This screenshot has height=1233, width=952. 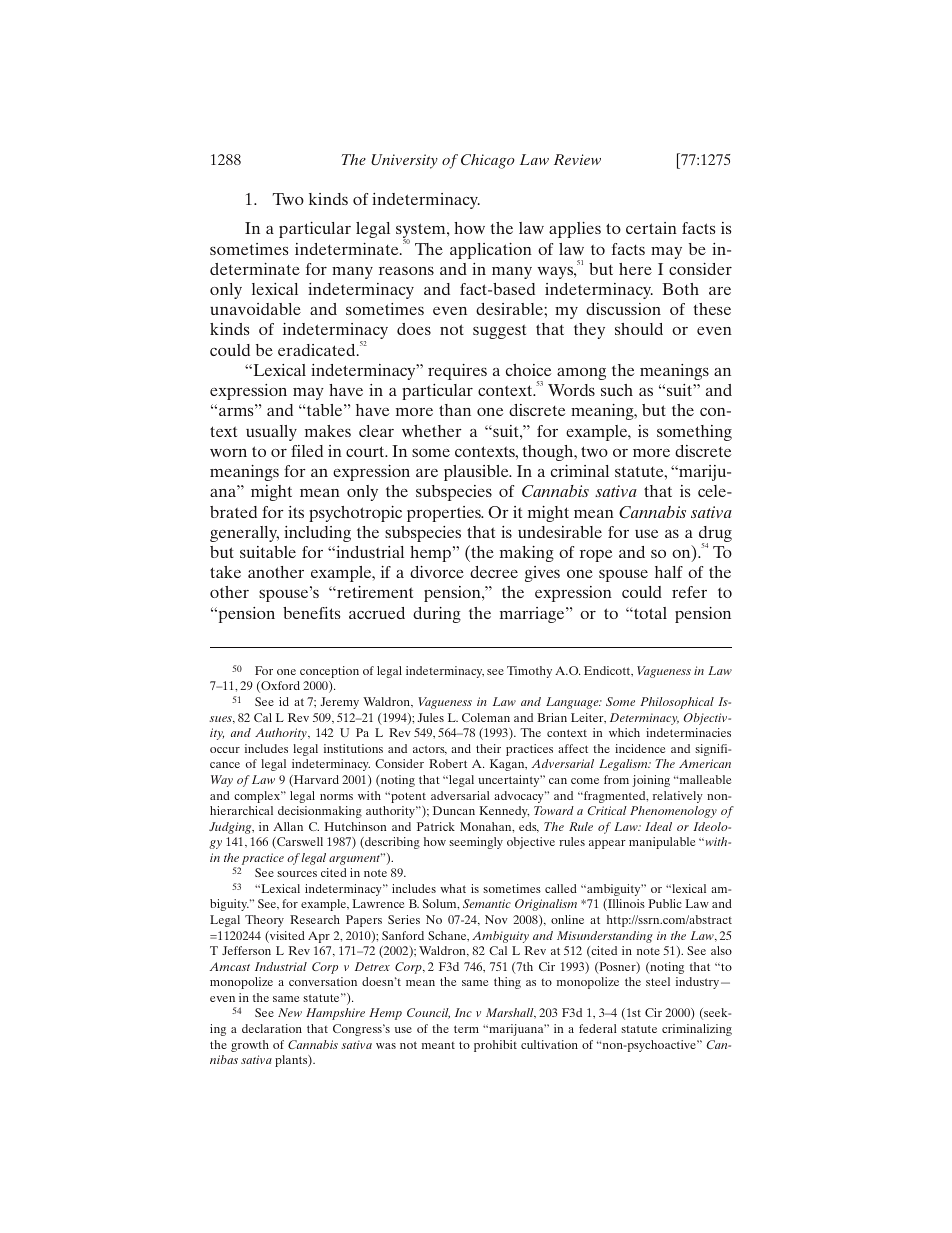 What do you see at coordinates (488, 161) in the screenshot?
I see `Chicago` at bounding box center [488, 161].
